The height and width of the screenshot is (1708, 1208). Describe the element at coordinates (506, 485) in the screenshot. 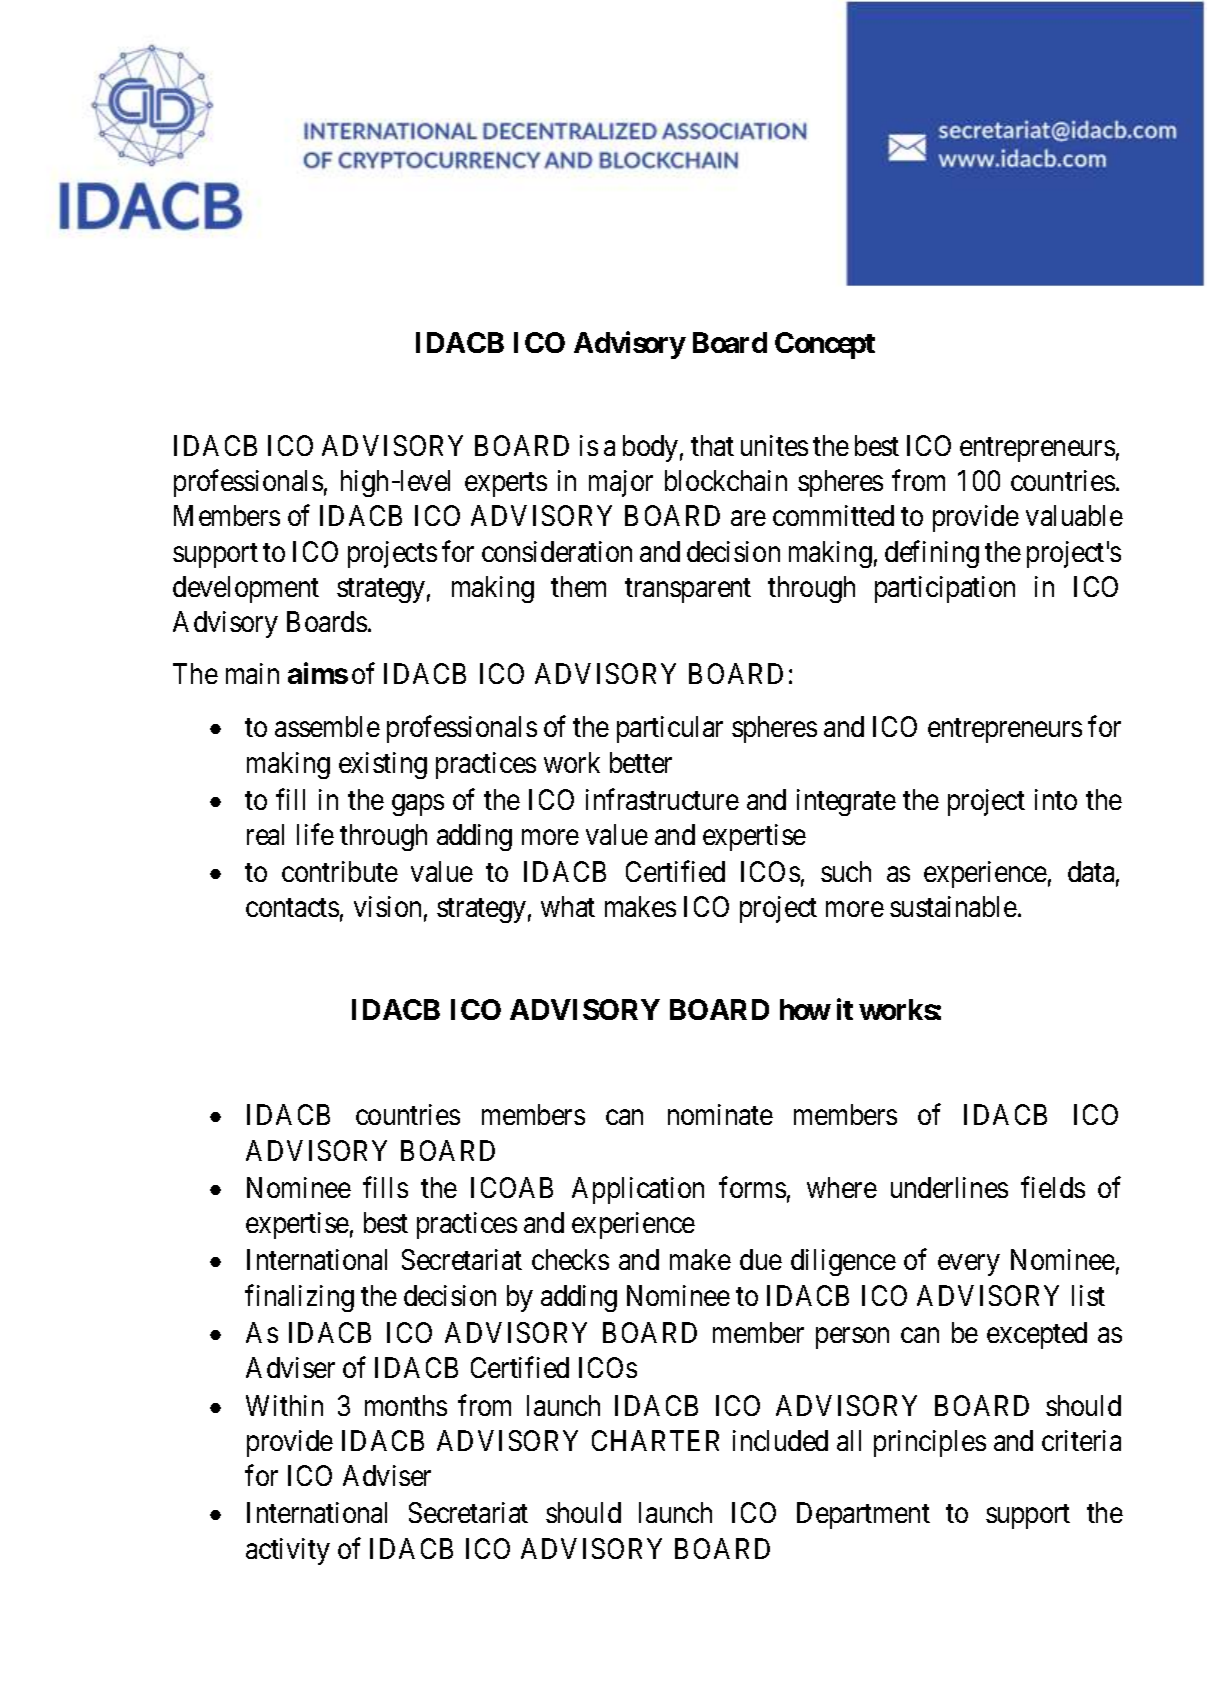

I see `experts` at that location.
